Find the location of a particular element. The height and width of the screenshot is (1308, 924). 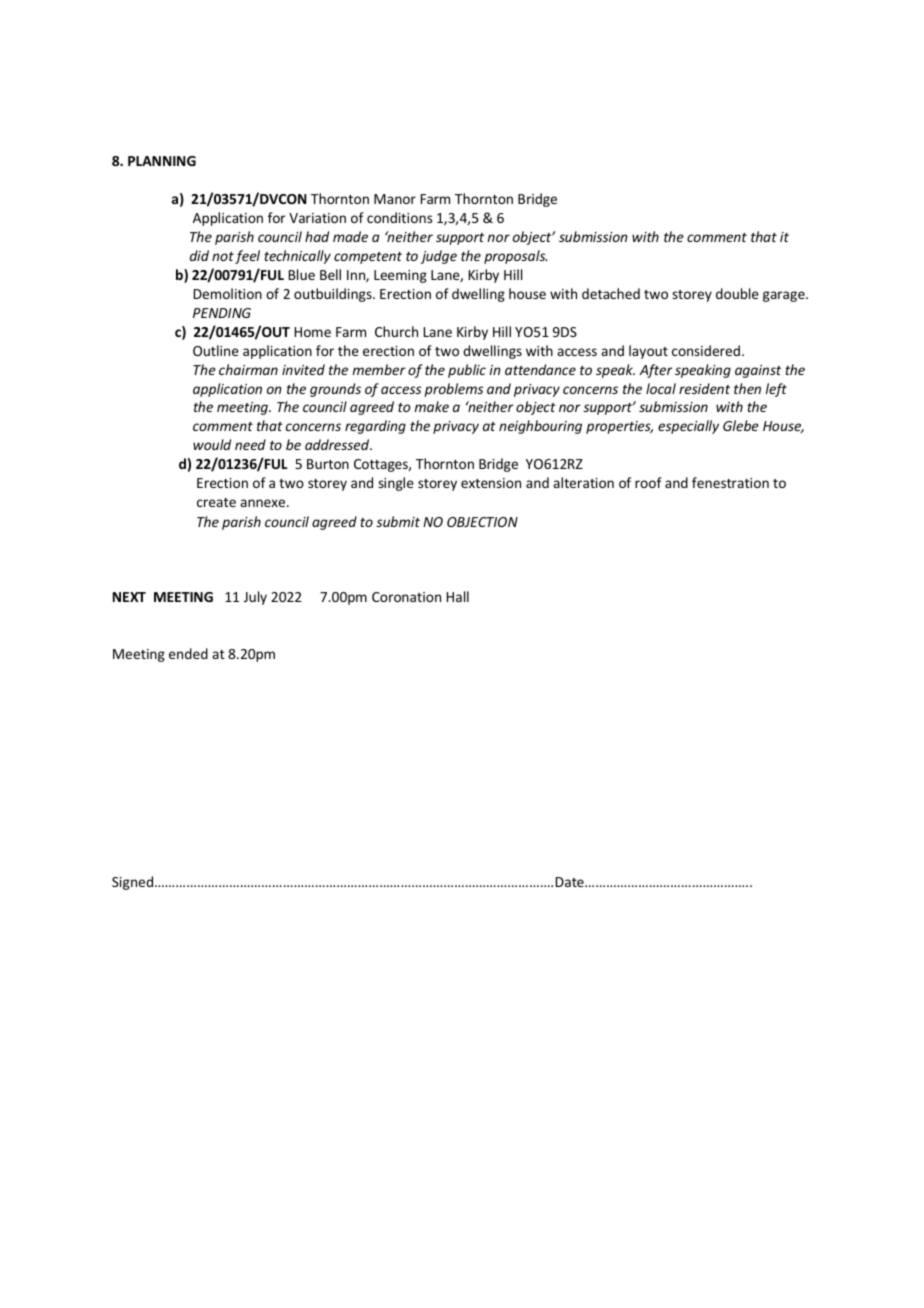

PLANNING is located at coordinates (162, 161).
